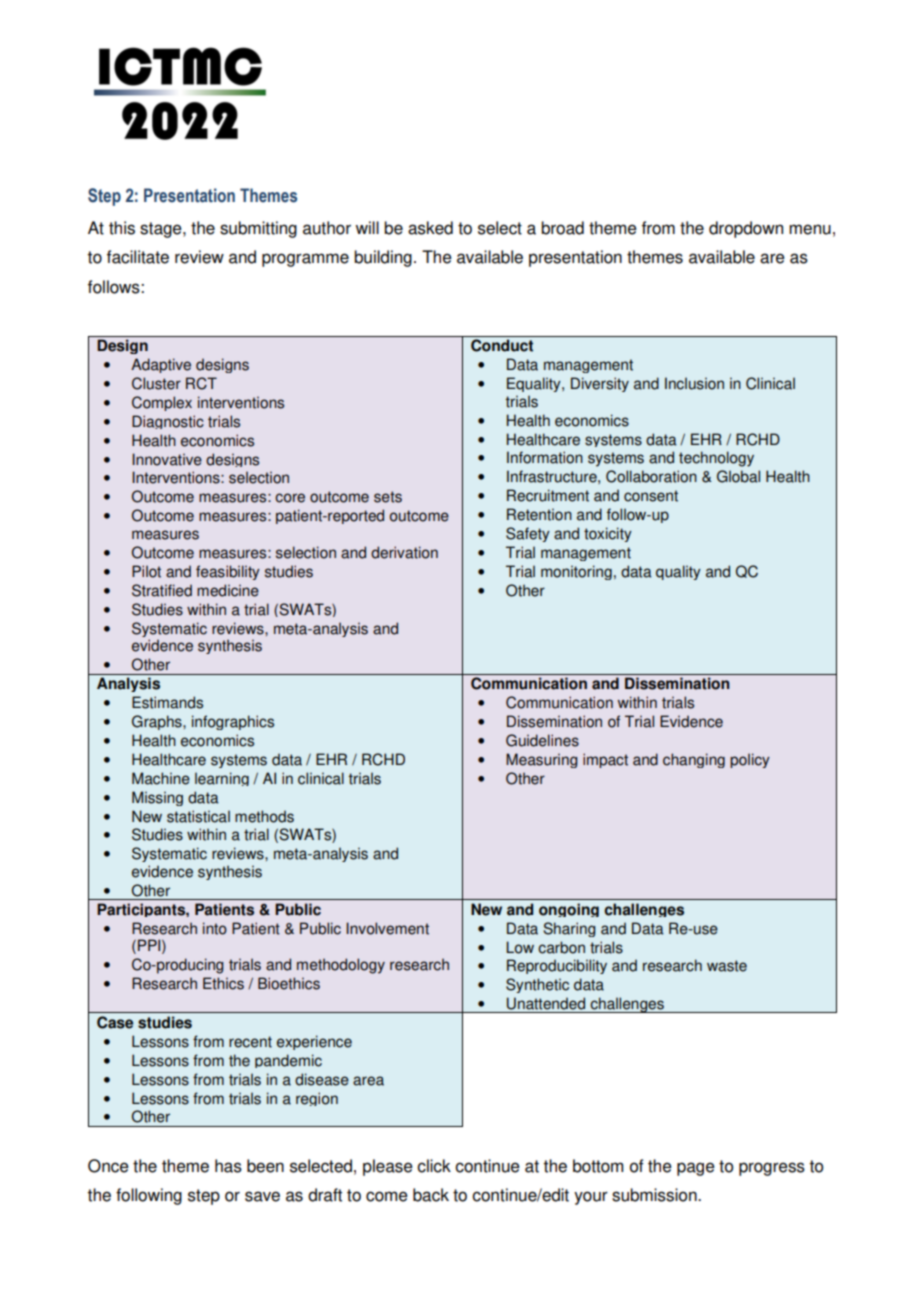 Image resolution: width=924 pixels, height=1308 pixels. I want to click on Global, so click(738, 476).
